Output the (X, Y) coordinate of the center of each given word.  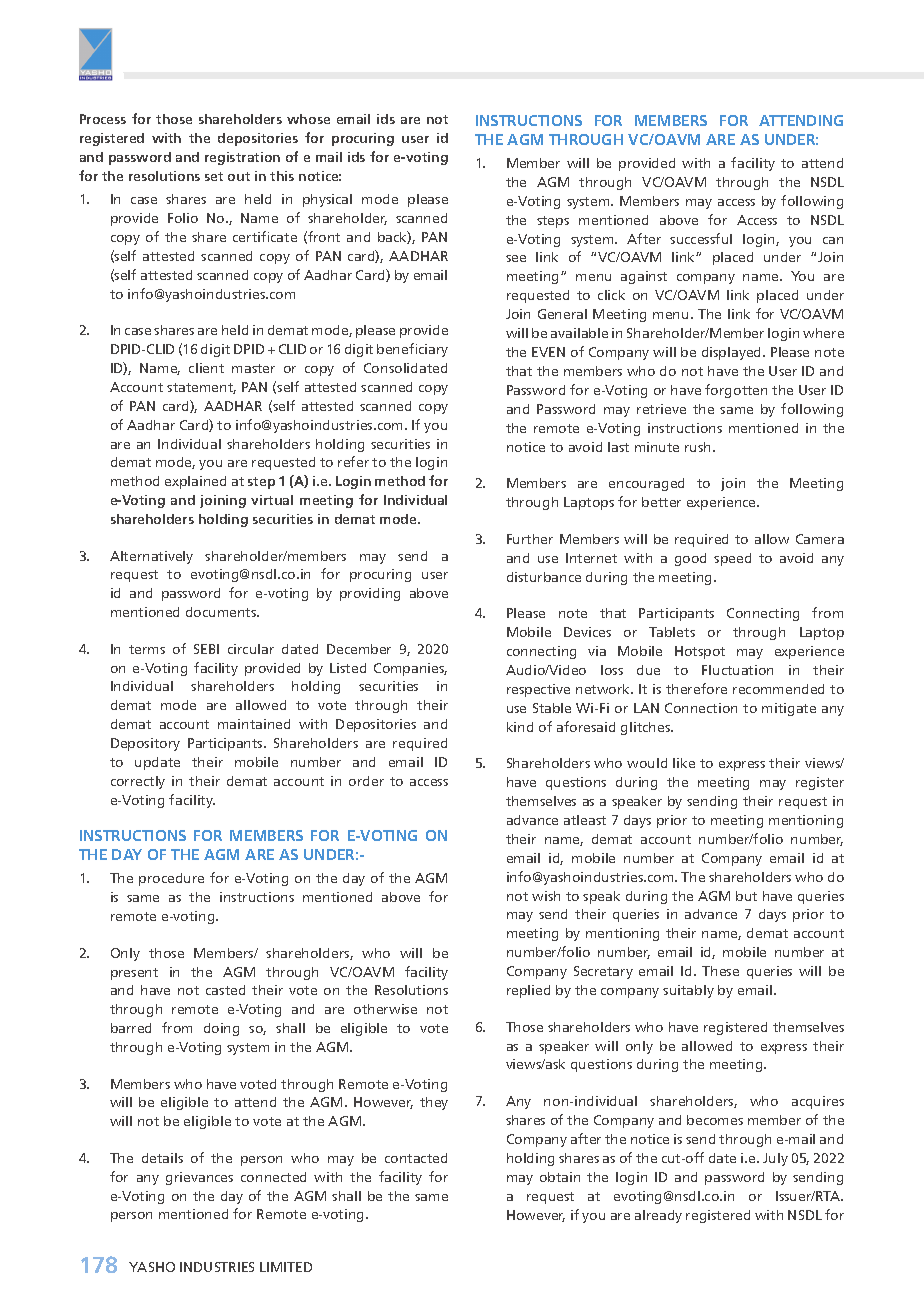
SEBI (206, 649)
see (516, 258)
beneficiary (412, 350)
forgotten (736, 391)
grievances (199, 1178)
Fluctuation (737, 670)
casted (225, 990)
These (720, 971)
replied (528, 991)
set (214, 176)
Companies (410, 669)
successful (701, 238)
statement (201, 388)
